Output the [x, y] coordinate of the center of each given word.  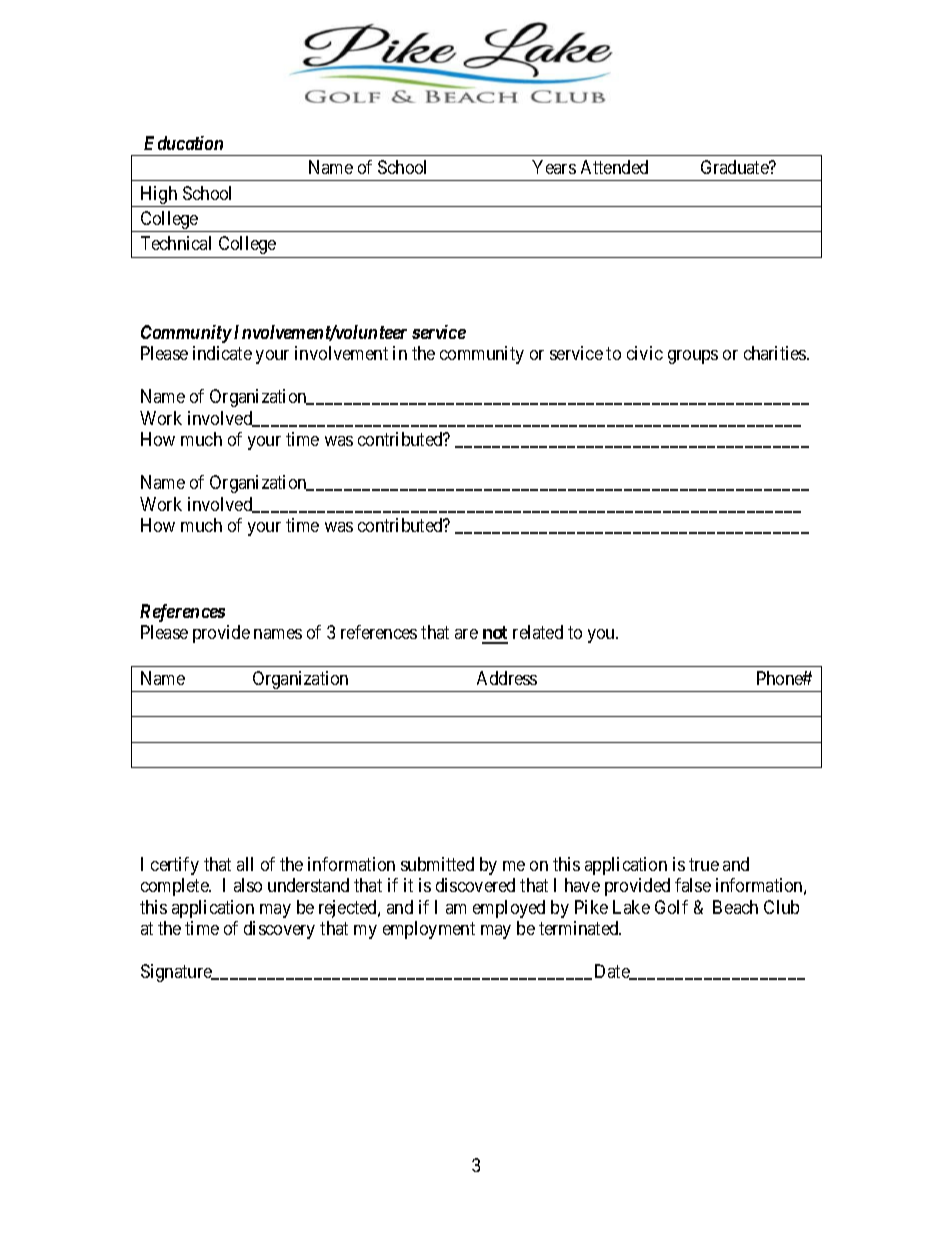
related [538, 632]
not [495, 634]
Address [507, 678]
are [466, 634]
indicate [222, 353]
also [248, 885]
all [245, 864]
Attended [614, 167]
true [704, 864]
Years [554, 167]
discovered [475, 885]
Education [183, 143]
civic [645, 353]
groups [693, 357]
